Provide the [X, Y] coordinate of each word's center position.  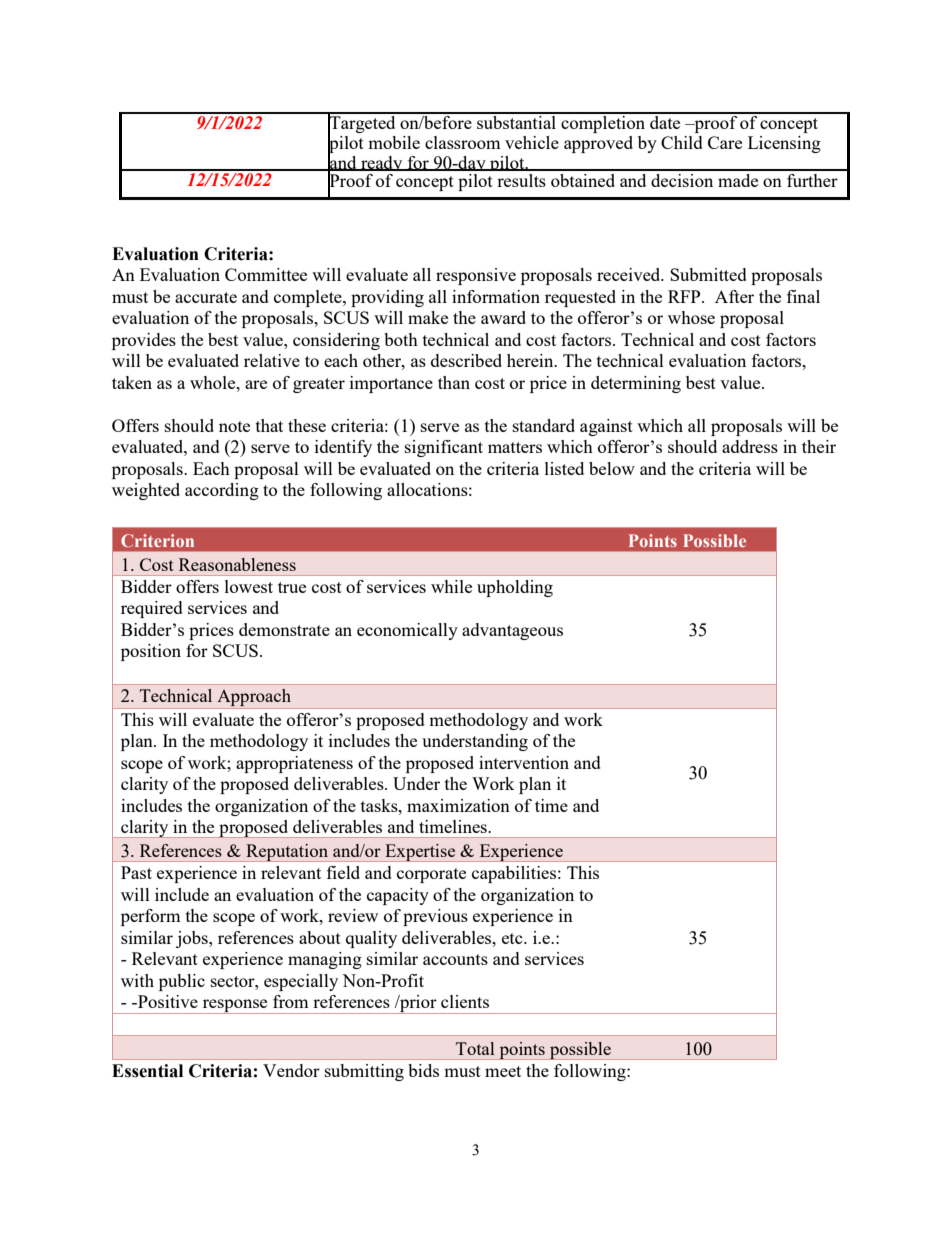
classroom [463, 142]
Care [725, 142]
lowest [249, 586]
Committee [266, 274]
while [451, 586]
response [235, 1006]
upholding [515, 588]
